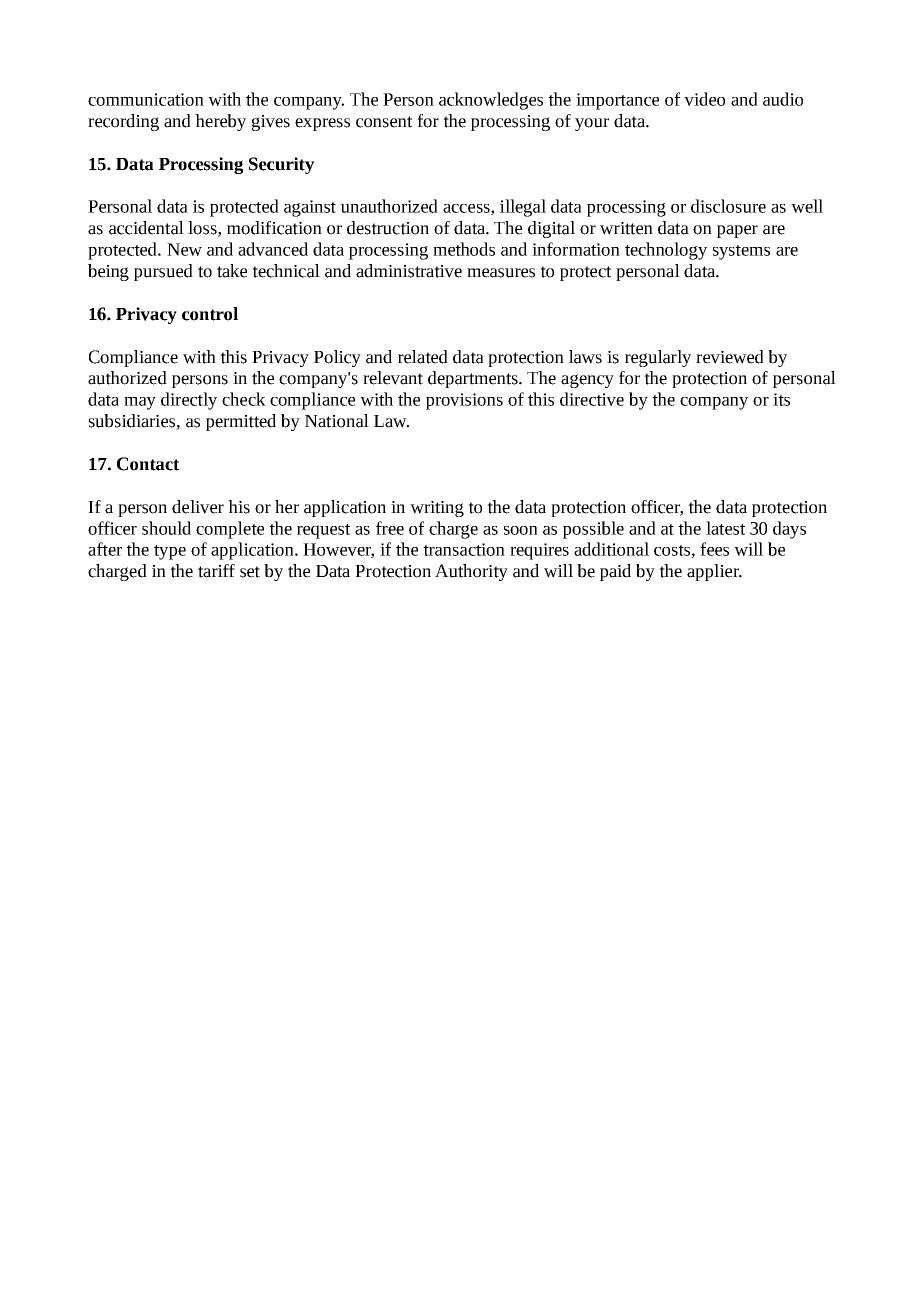  What do you see at coordinates (704, 99) in the page?
I see `video` at bounding box center [704, 99].
